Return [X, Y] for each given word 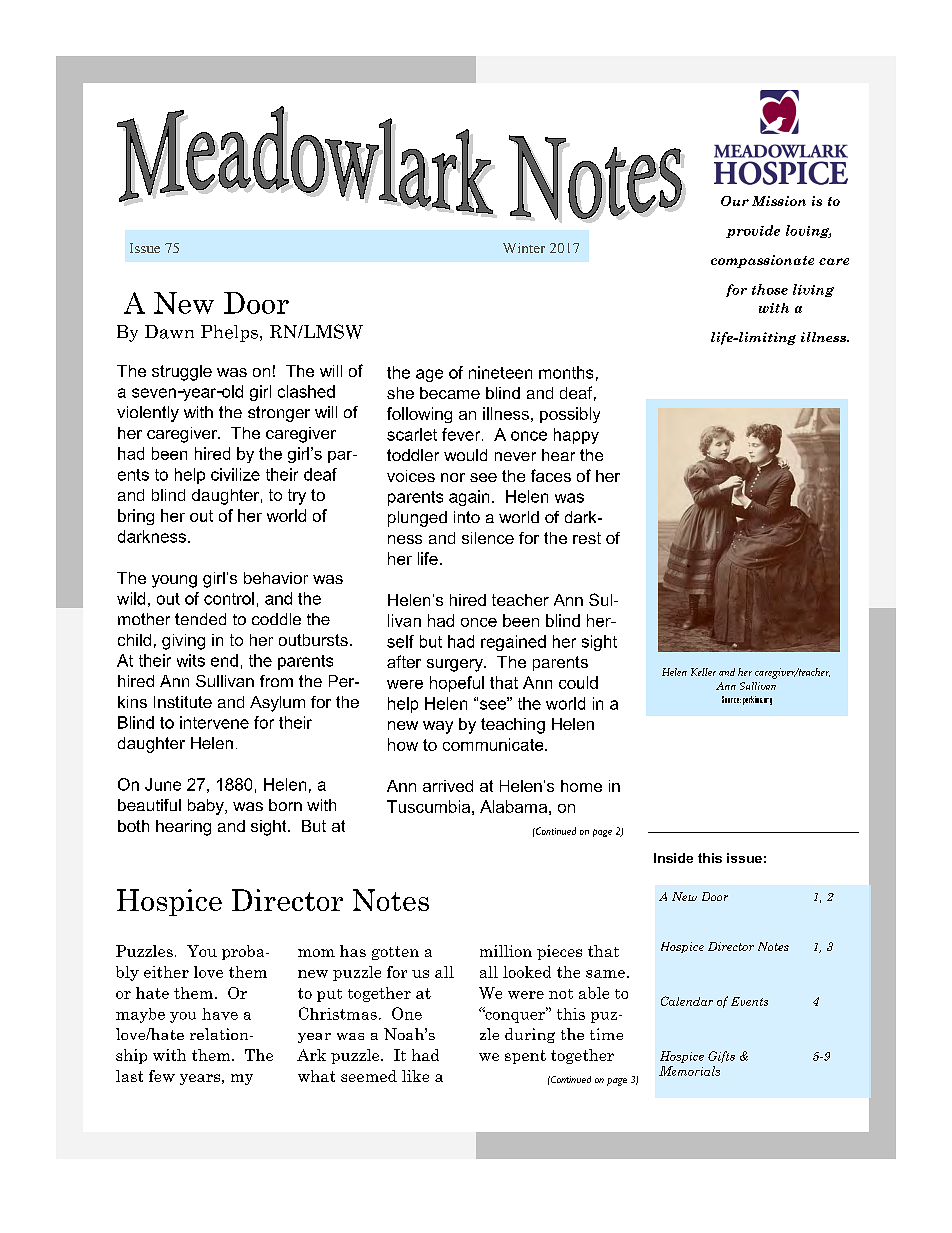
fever [462, 434]
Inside [673, 858]
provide [753, 231]
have [220, 1014]
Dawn [169, 332]
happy [576, 436]
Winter [524, 248]
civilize [235, 474]
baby [207, 807]
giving [183, 642]
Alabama [513, 806]
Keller [703, 672]
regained [513, 643]
